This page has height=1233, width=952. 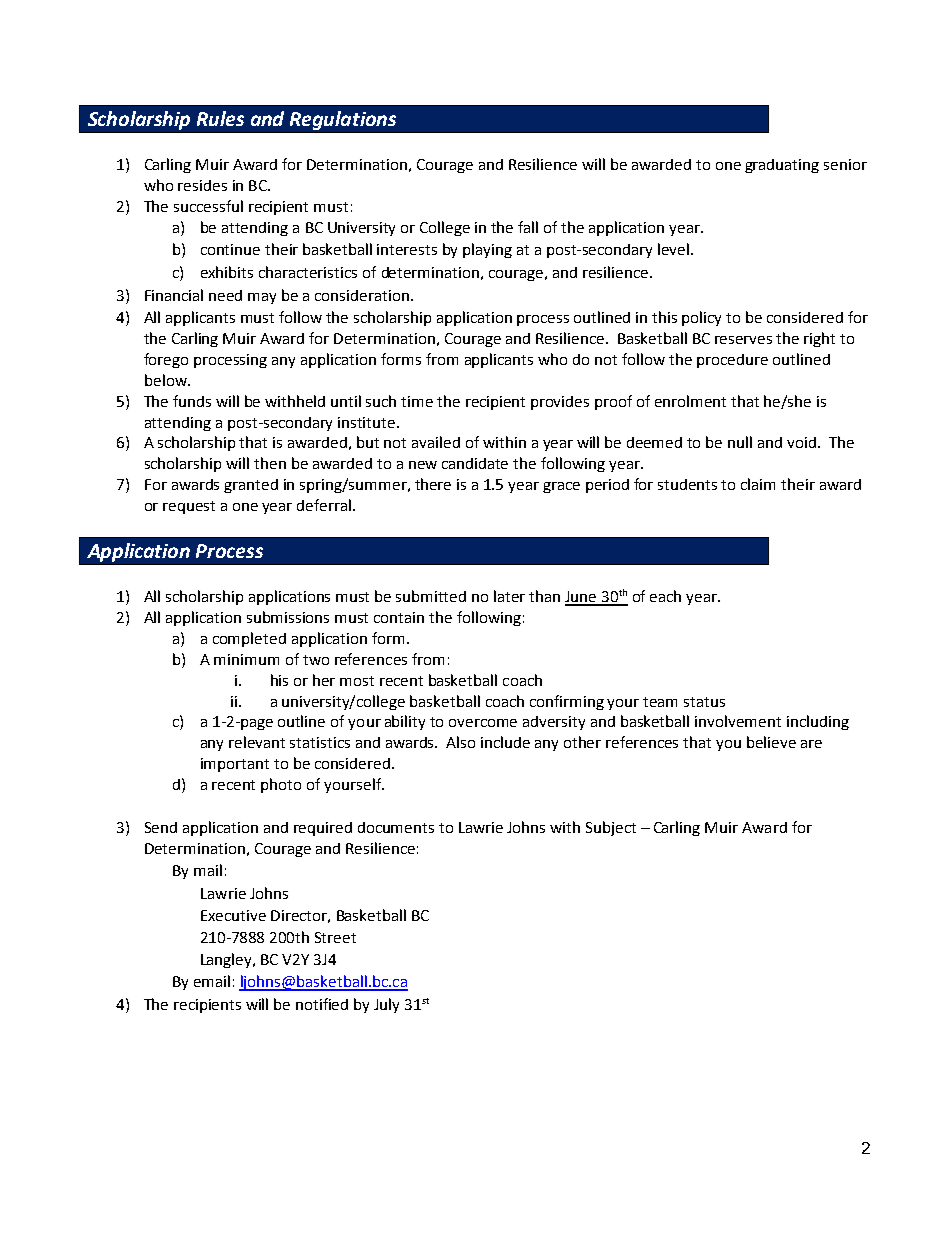 I want to click on Rules, so click(x=220, y=118).
